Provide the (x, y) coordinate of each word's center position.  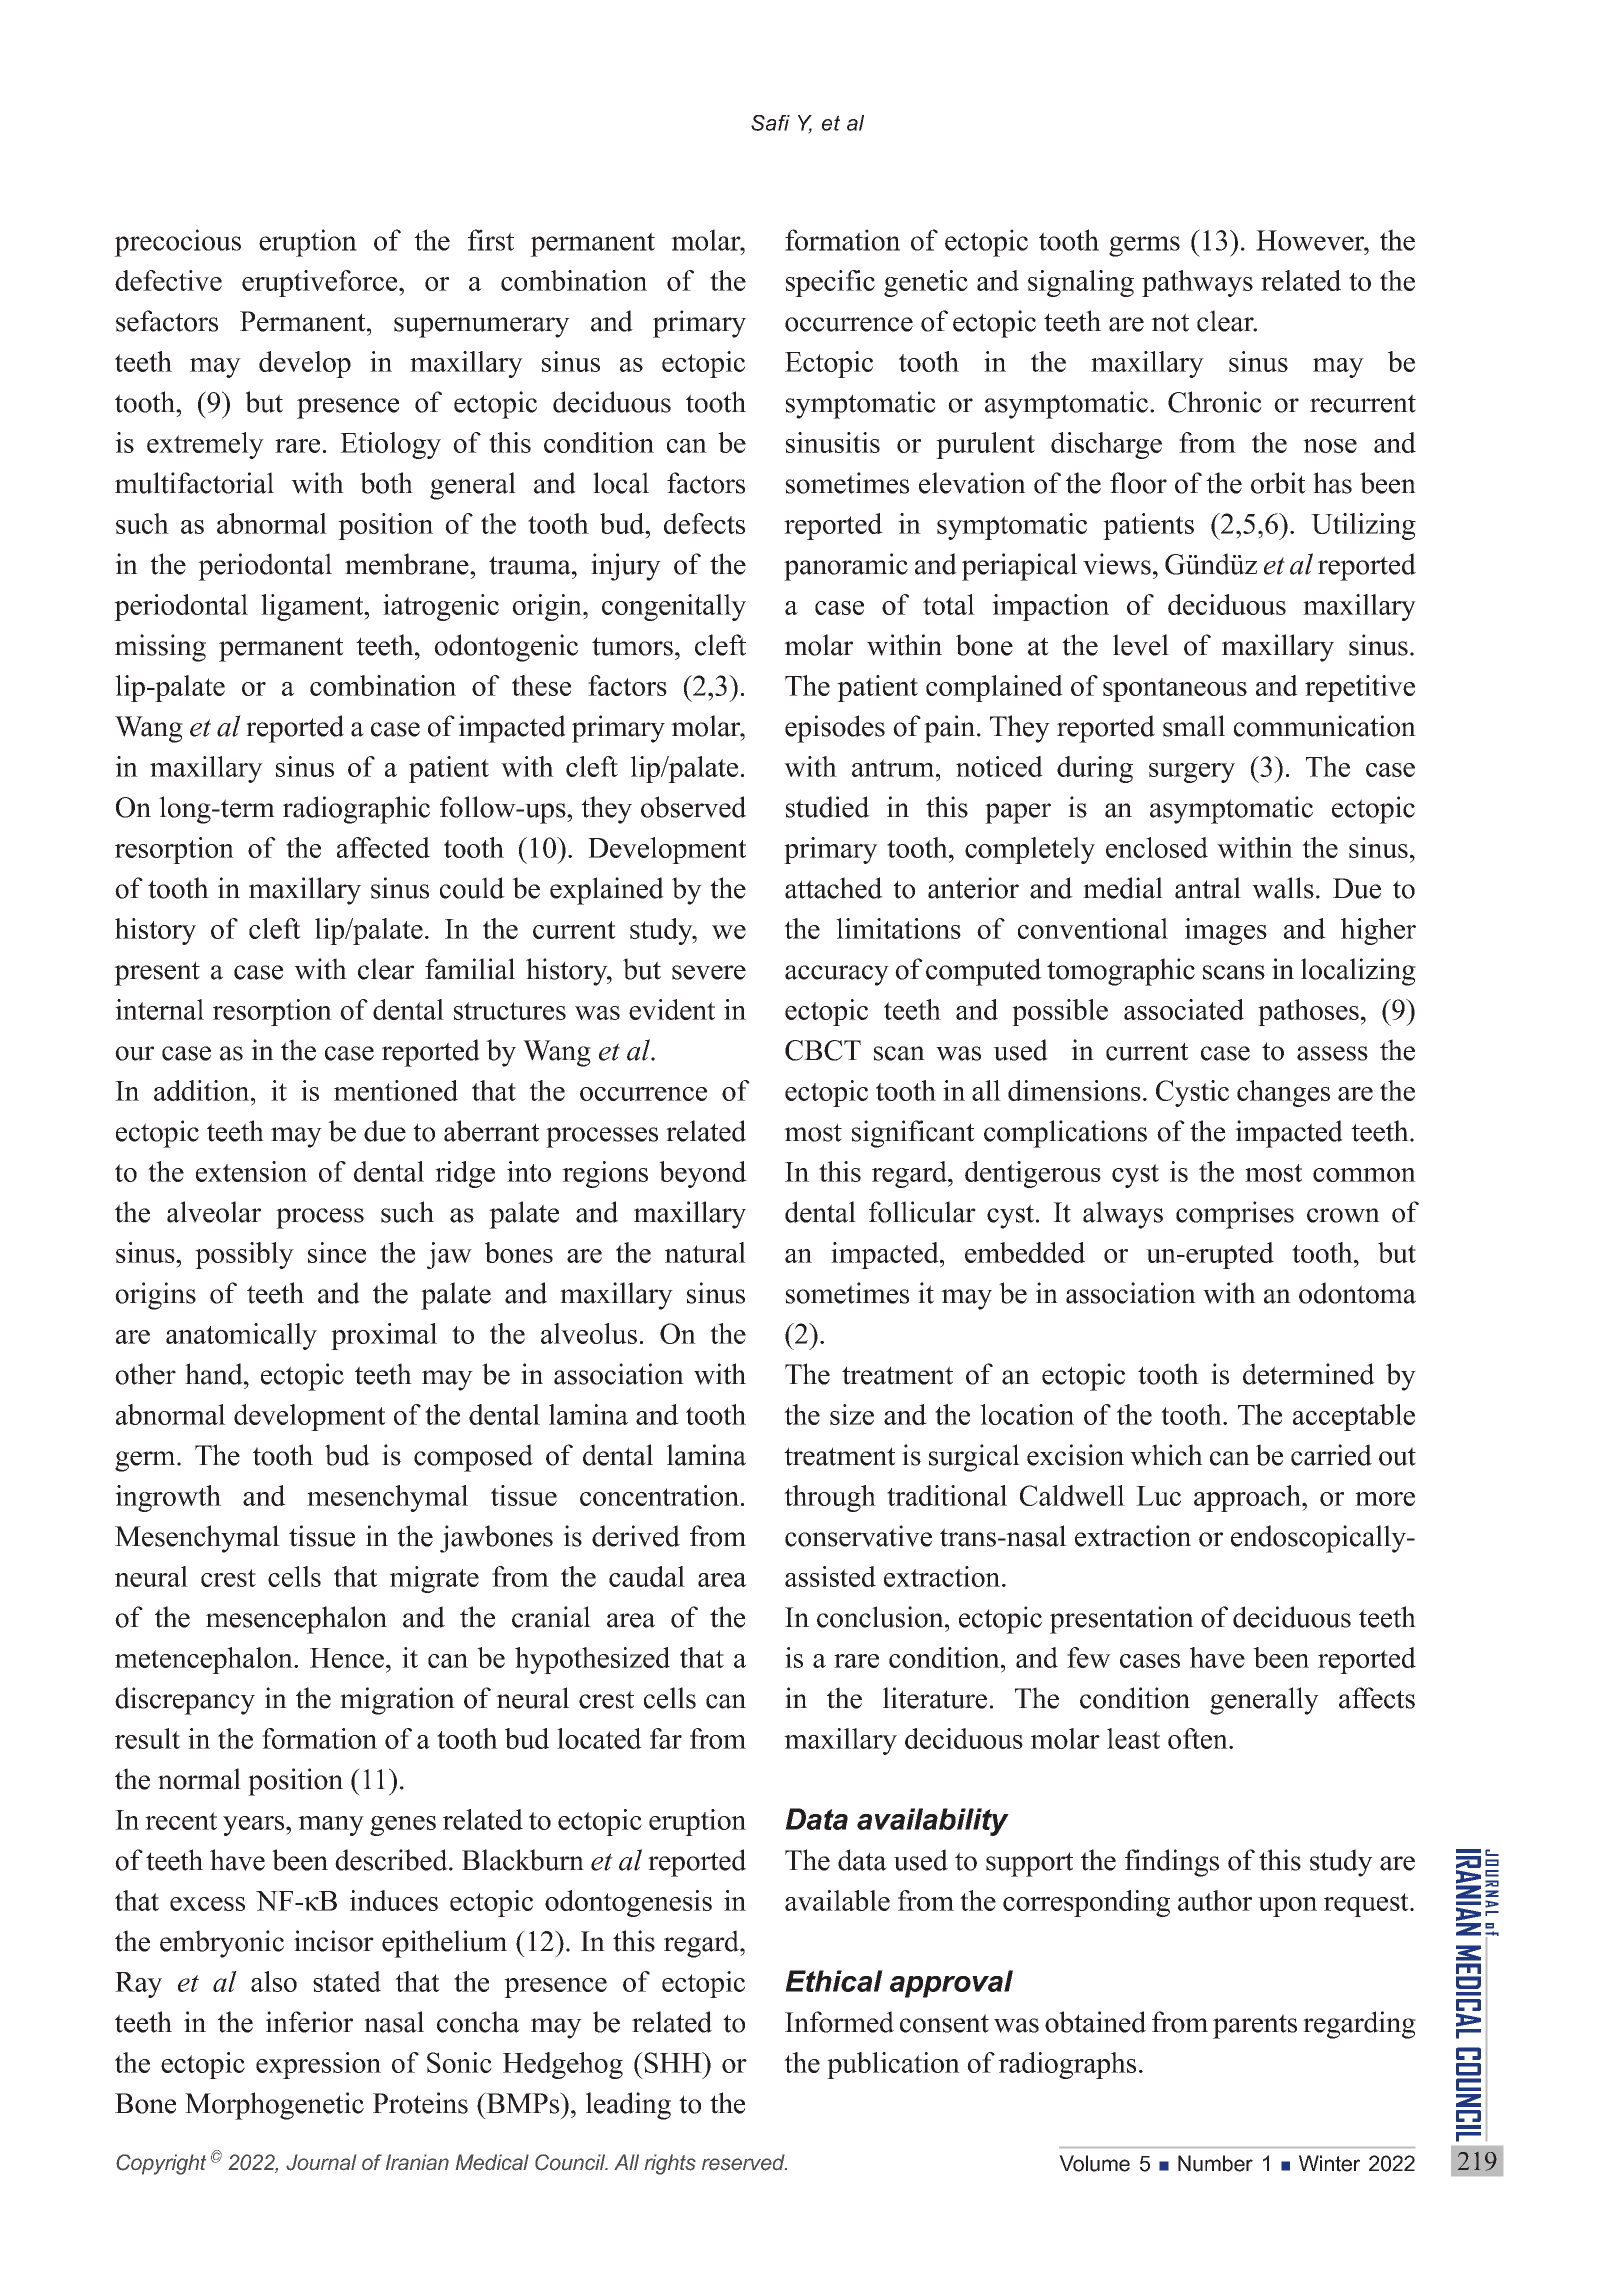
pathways (1197, 283)
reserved (744, 2162)
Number (1215, 2163)
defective (168, 280)
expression (318, 2065)
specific (830, 283)
